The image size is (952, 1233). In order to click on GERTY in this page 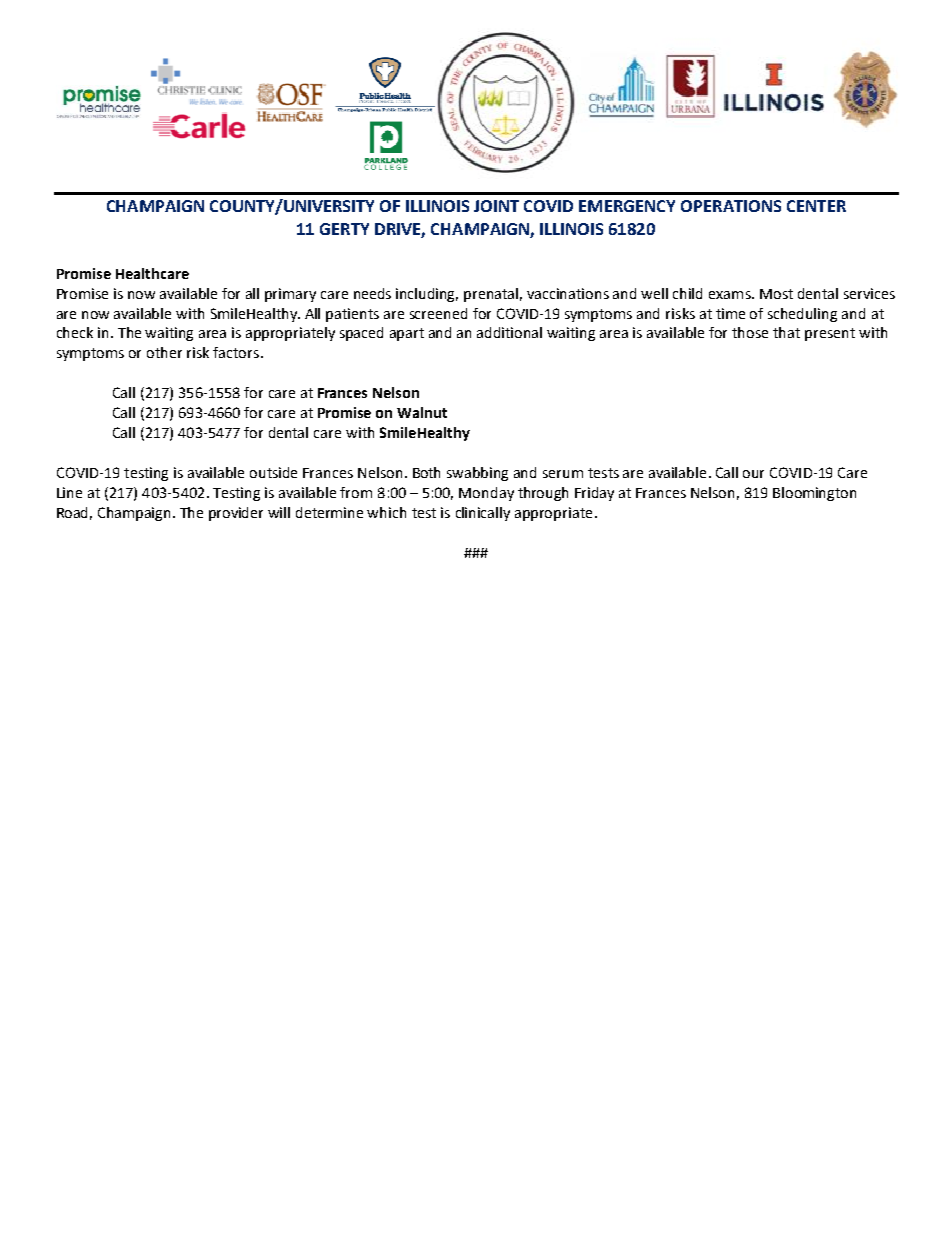, I will do `click(344, 229)`.
